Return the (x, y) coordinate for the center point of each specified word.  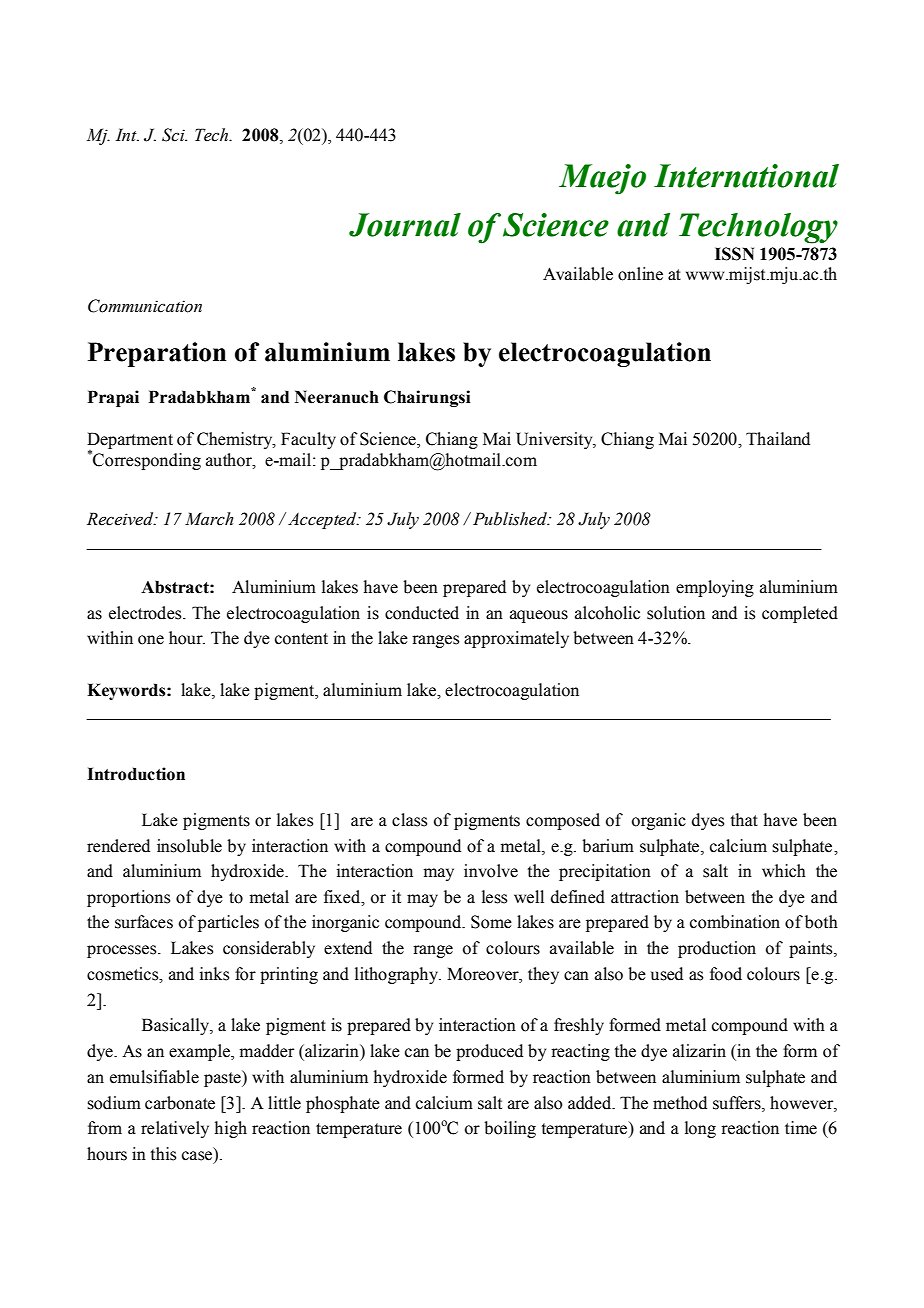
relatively (175, 1129)
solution (676, 613)
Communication (145, 306)
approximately (516, 639)
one (151, 640)
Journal (405, 225)
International (746, 176)
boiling (510, 1129)
